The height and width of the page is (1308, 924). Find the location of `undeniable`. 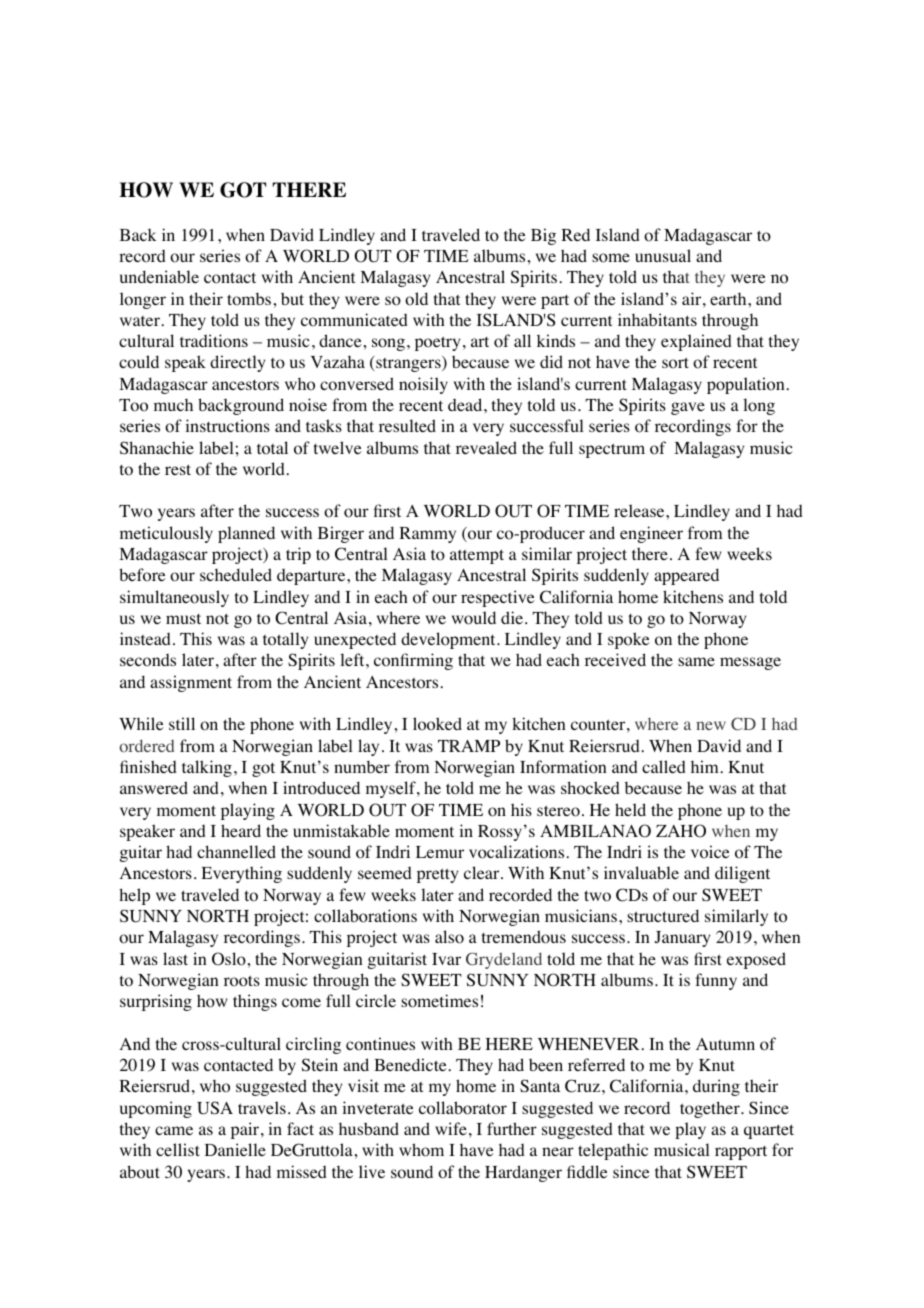

undeniable is located at coordinates (159, 276).
